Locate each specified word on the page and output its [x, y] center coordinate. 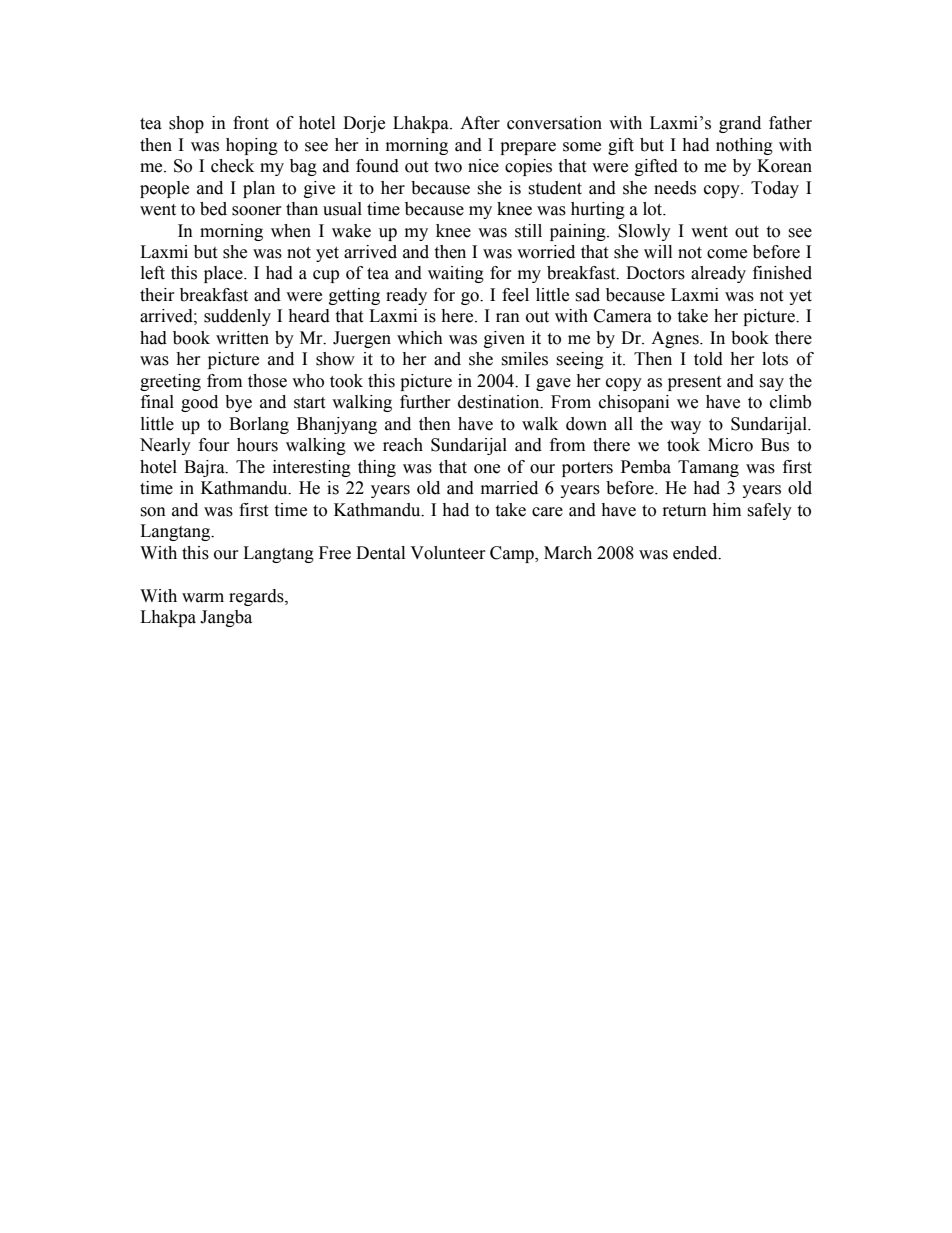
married [509, 488]
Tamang [708, 468]
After [480, 123]
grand [740, 124]
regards [257, 597]
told [708, 359]
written [242, 338]
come [727, 254]
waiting [456, 274]
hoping [252, 146]
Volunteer [448, 553]
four [214, 445]
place [224, 274]
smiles [524, 359]
